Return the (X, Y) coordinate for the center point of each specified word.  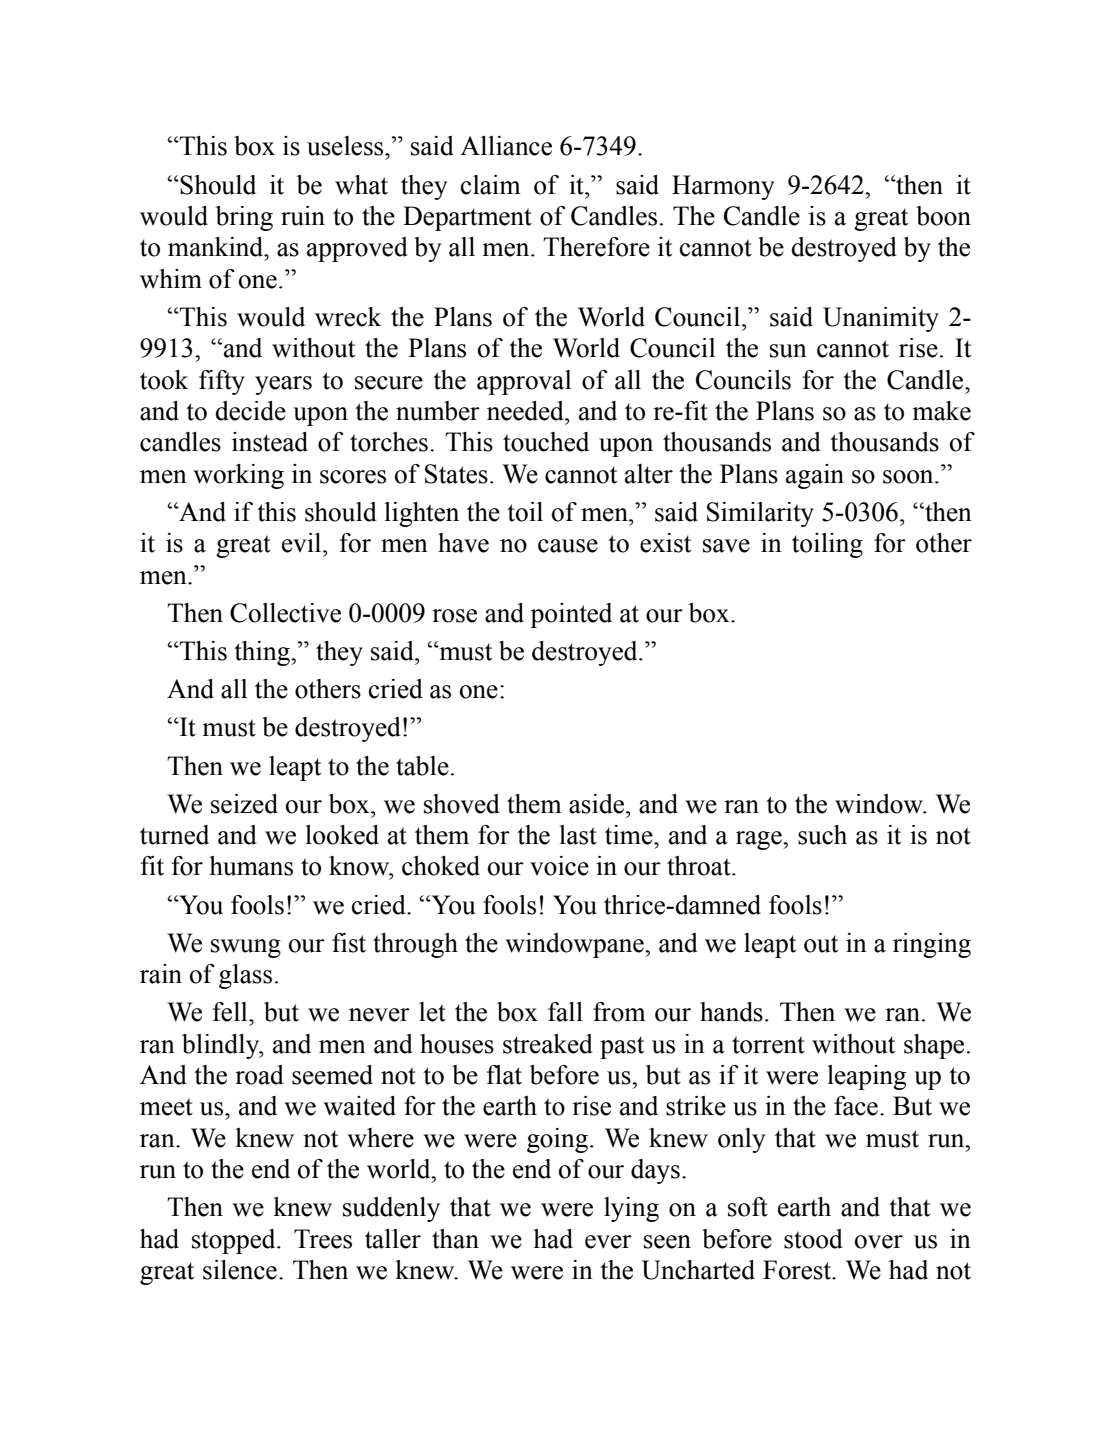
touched (546, 442)
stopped (235, 1241)
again (815, 476)
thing (263, 653)
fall (565, 1012)
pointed (571, 615)
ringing (932, 945)
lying (631, 1209)
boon (943, 216)
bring (244, 218)
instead (270, 442)
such (822, 835)
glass (245, 976)
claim (491, 185)
